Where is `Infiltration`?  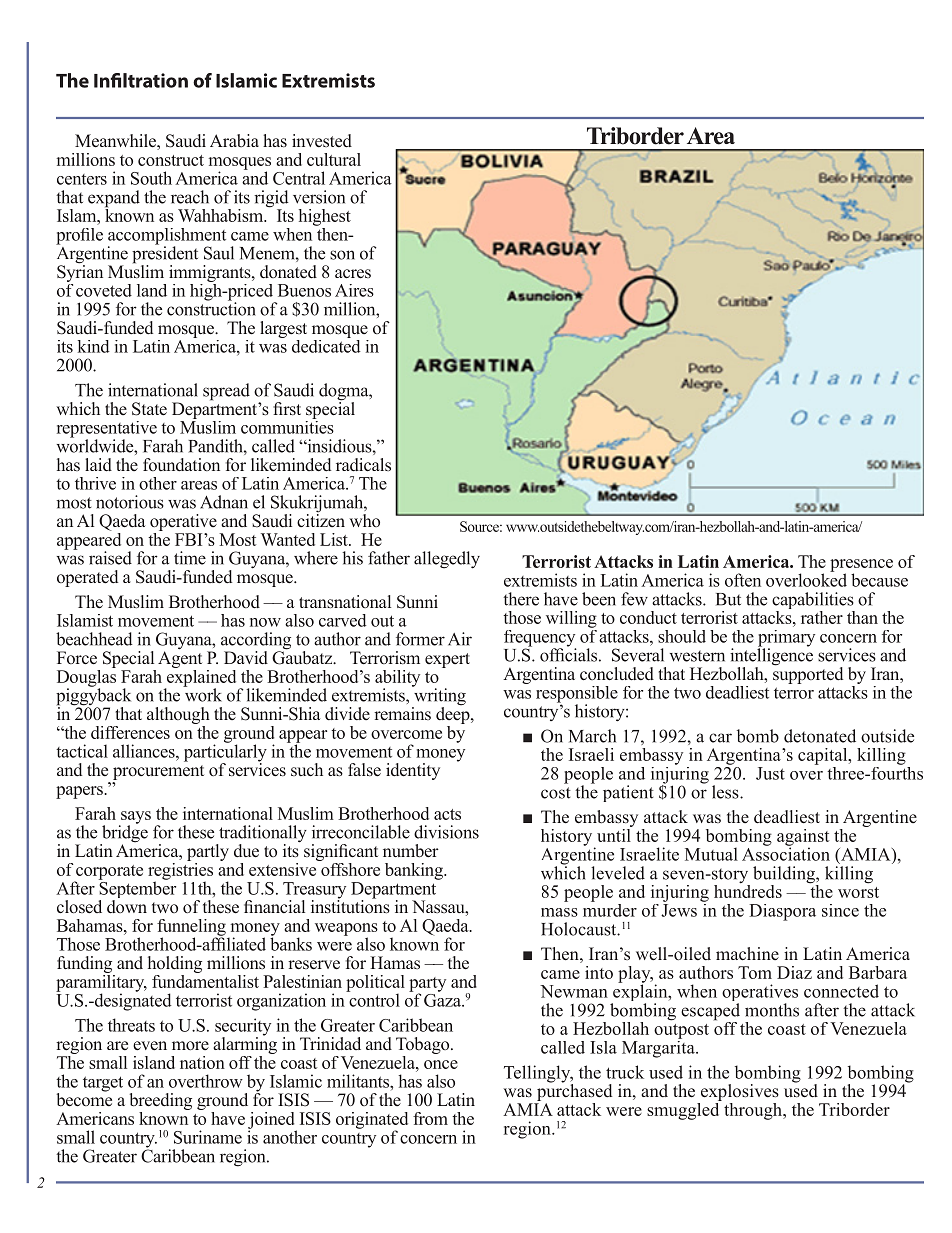 Infiltration is located at coordinates (141, 80).
